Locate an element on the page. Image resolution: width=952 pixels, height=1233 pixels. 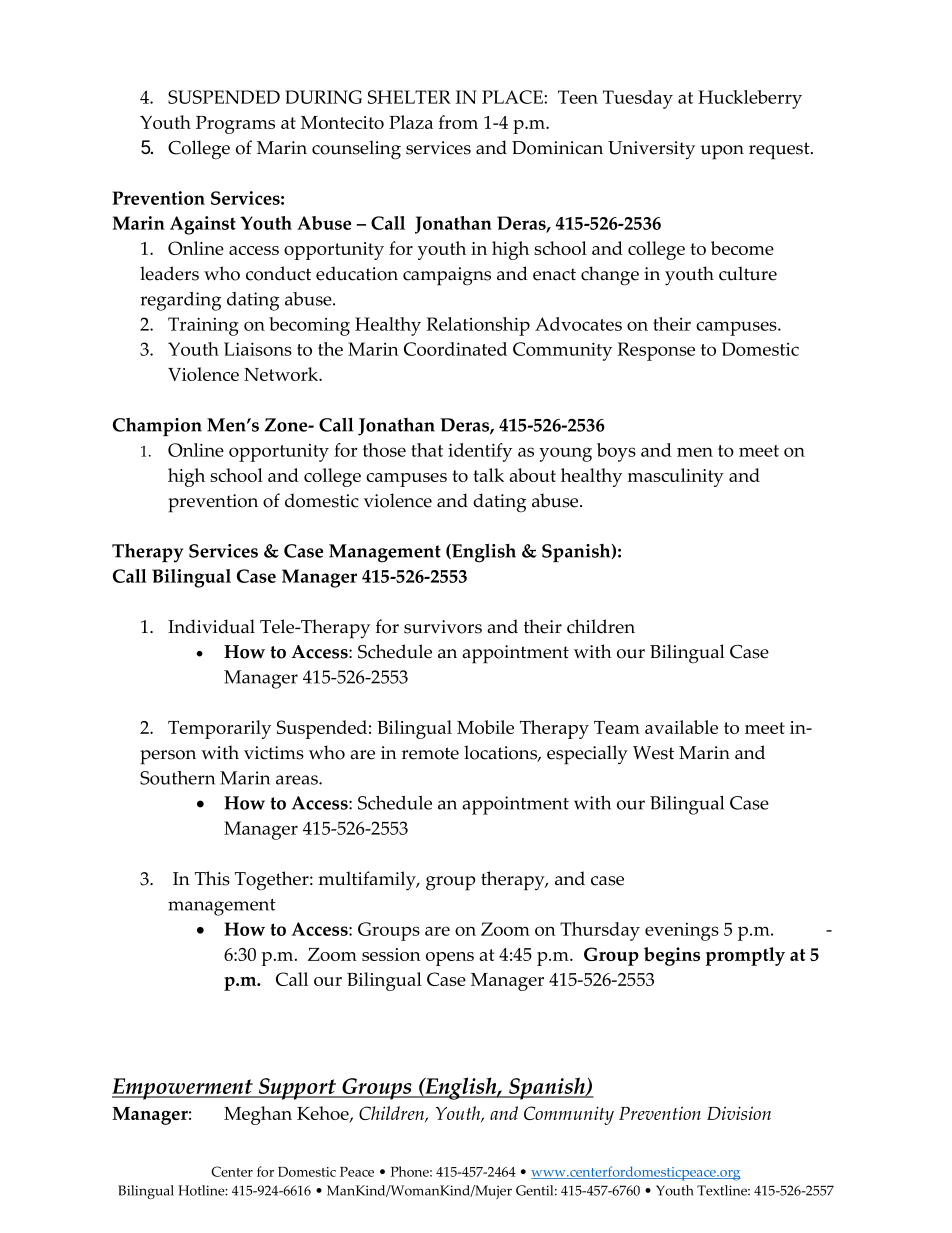
available is located at coordinates (681, 727).
